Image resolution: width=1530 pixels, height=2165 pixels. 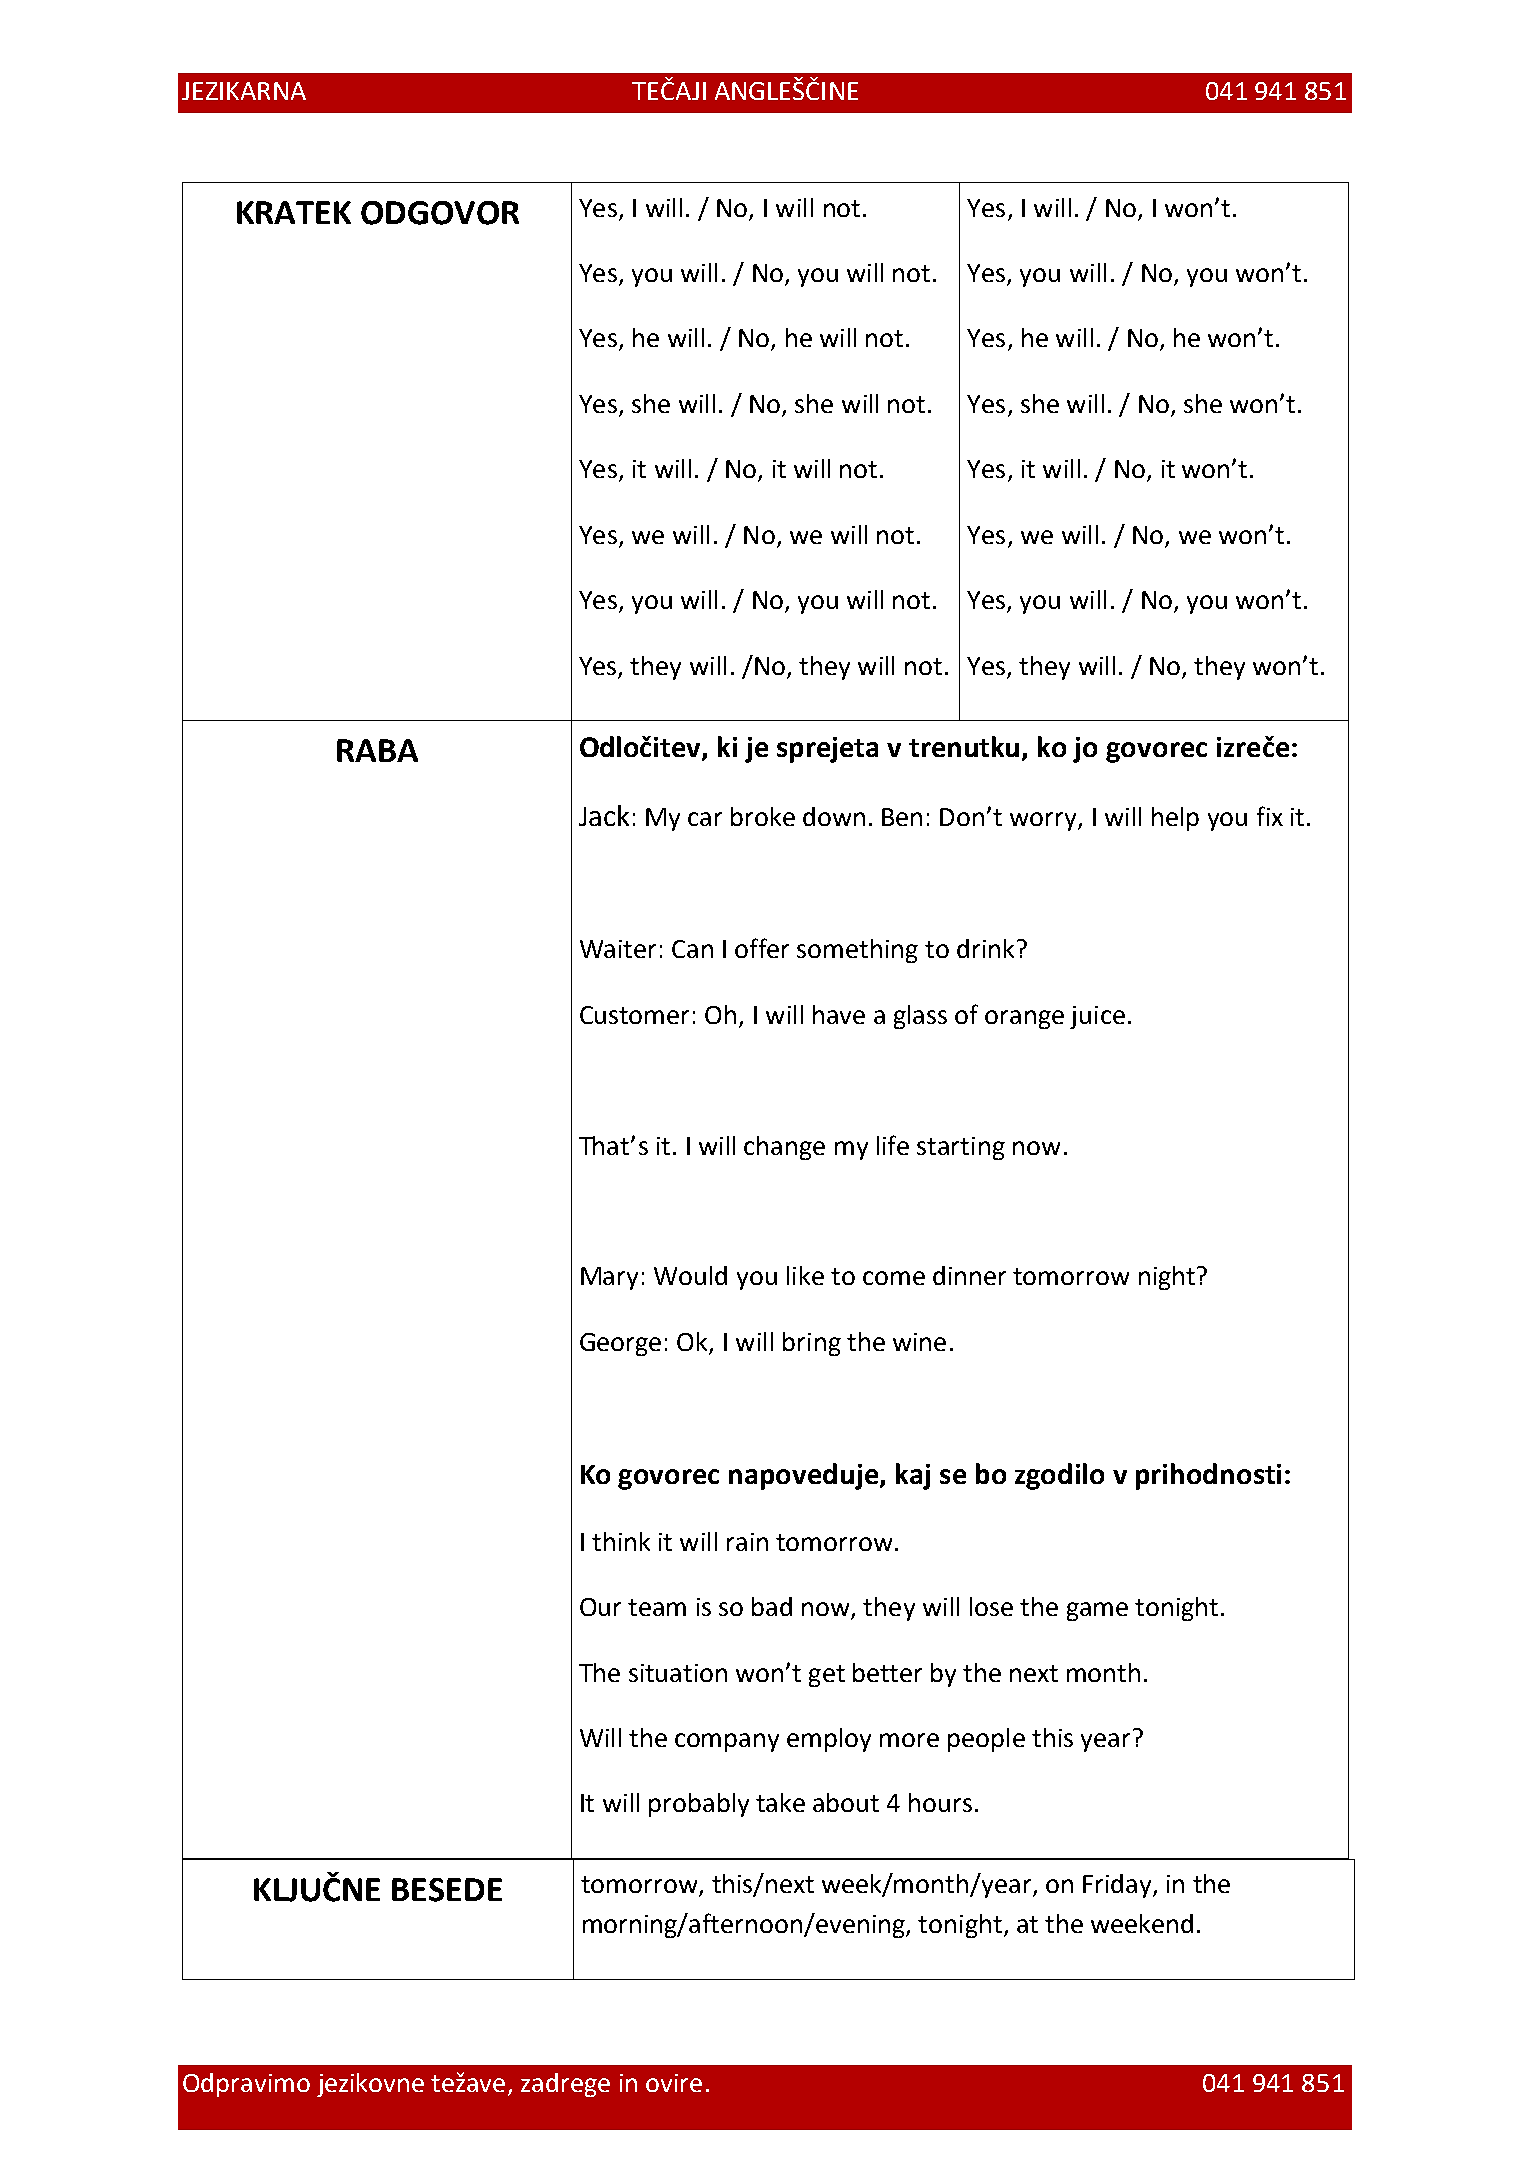 I want to click on RABA, so click(x=377, y=750).
